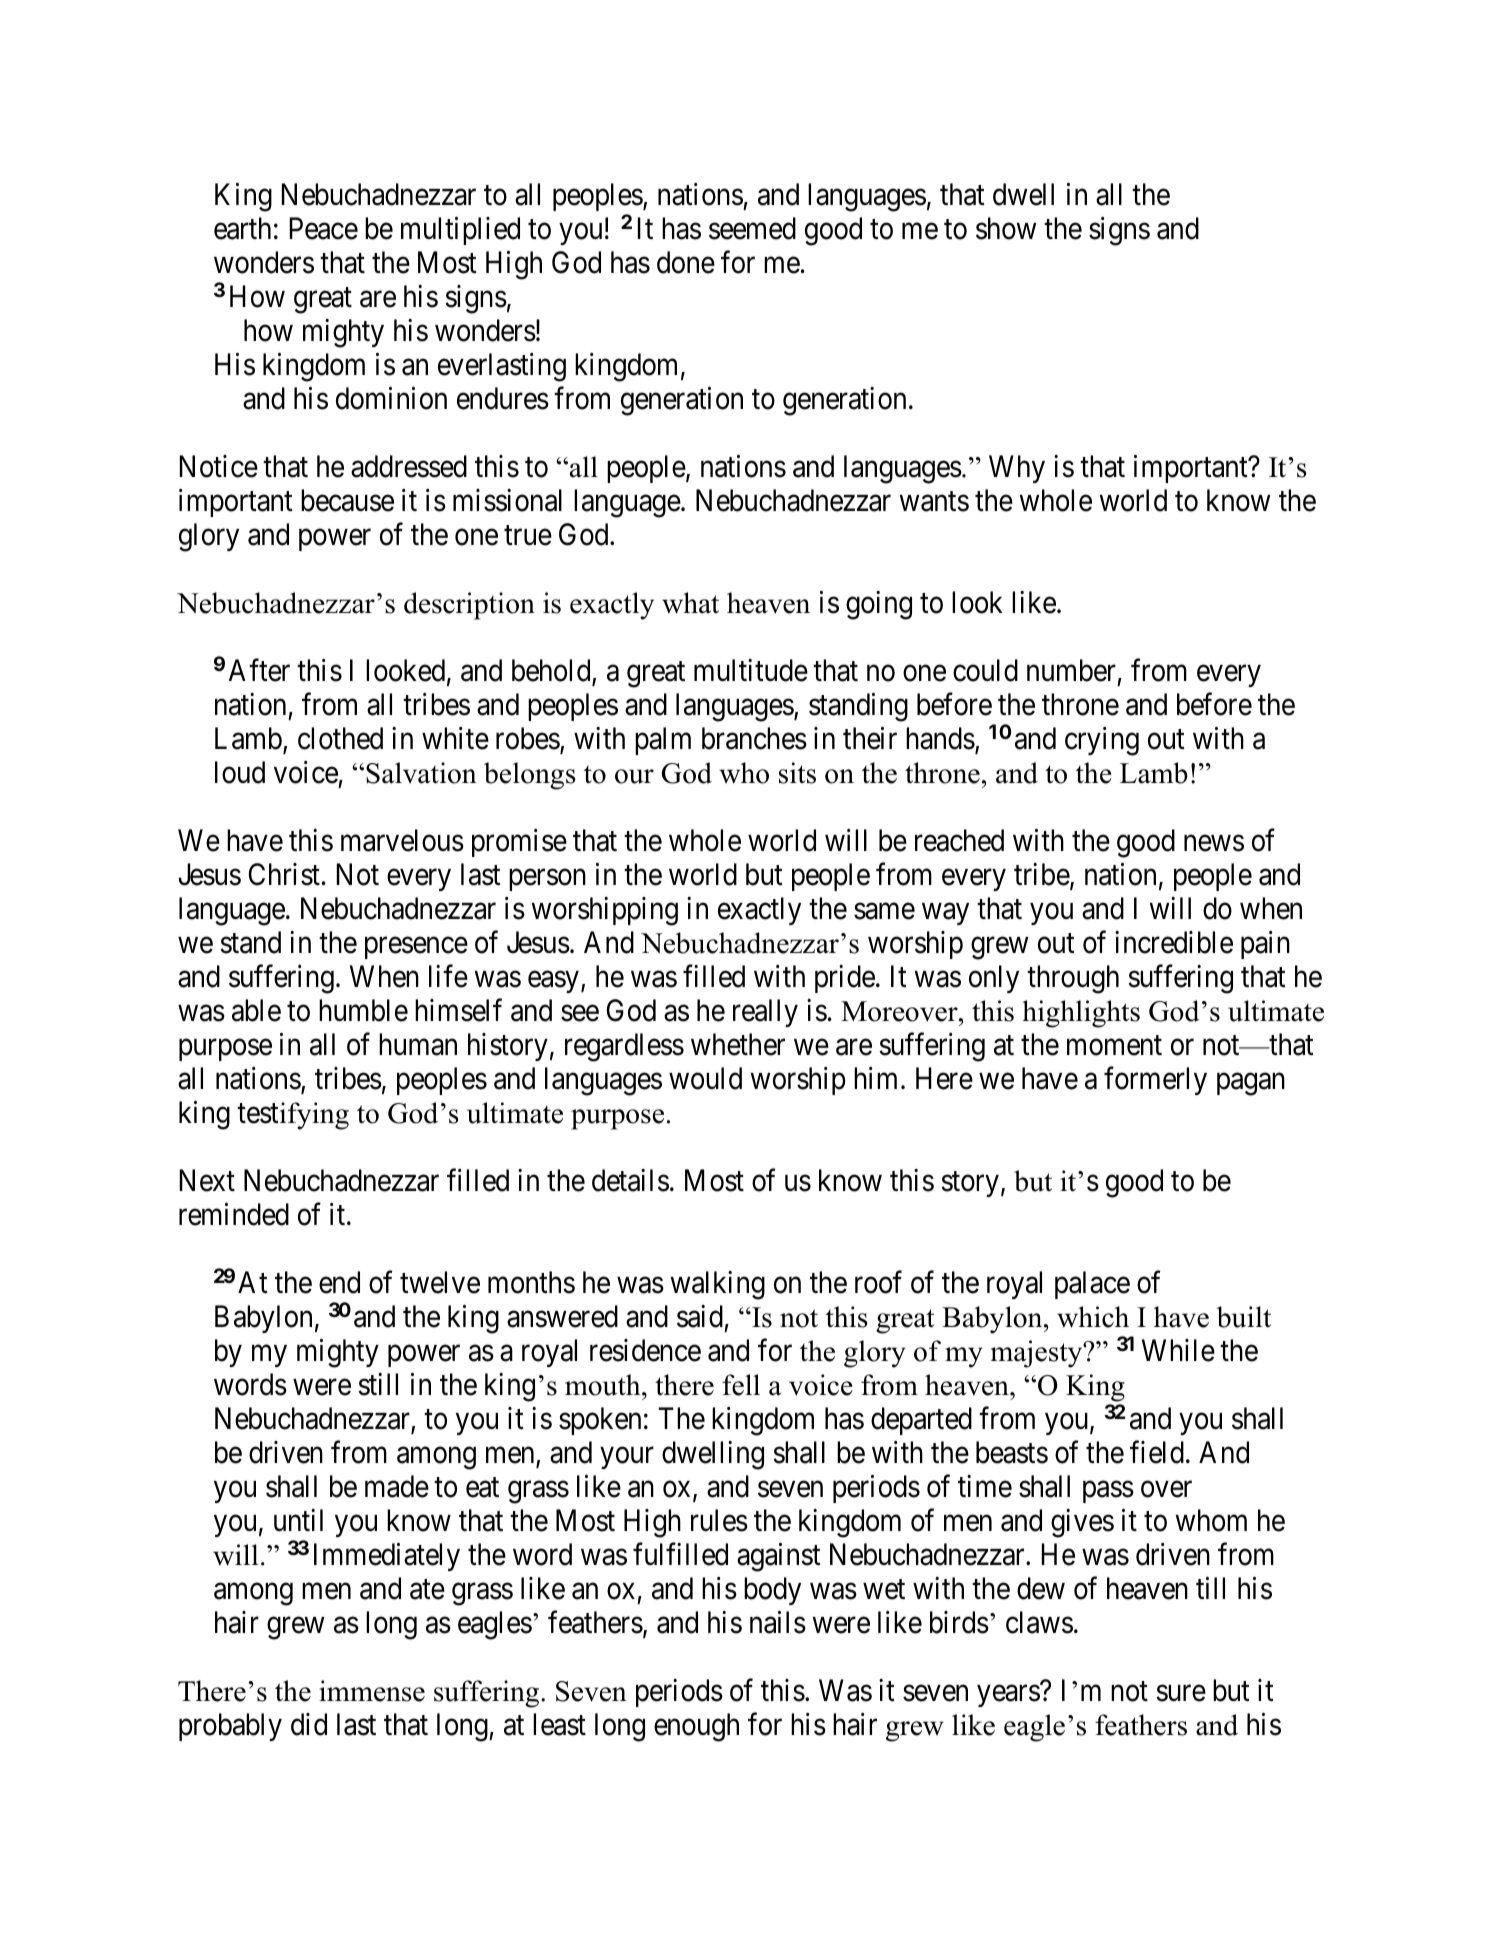  Describe the element at coordinates (686, 262) in the page. I see `done` at that location.
